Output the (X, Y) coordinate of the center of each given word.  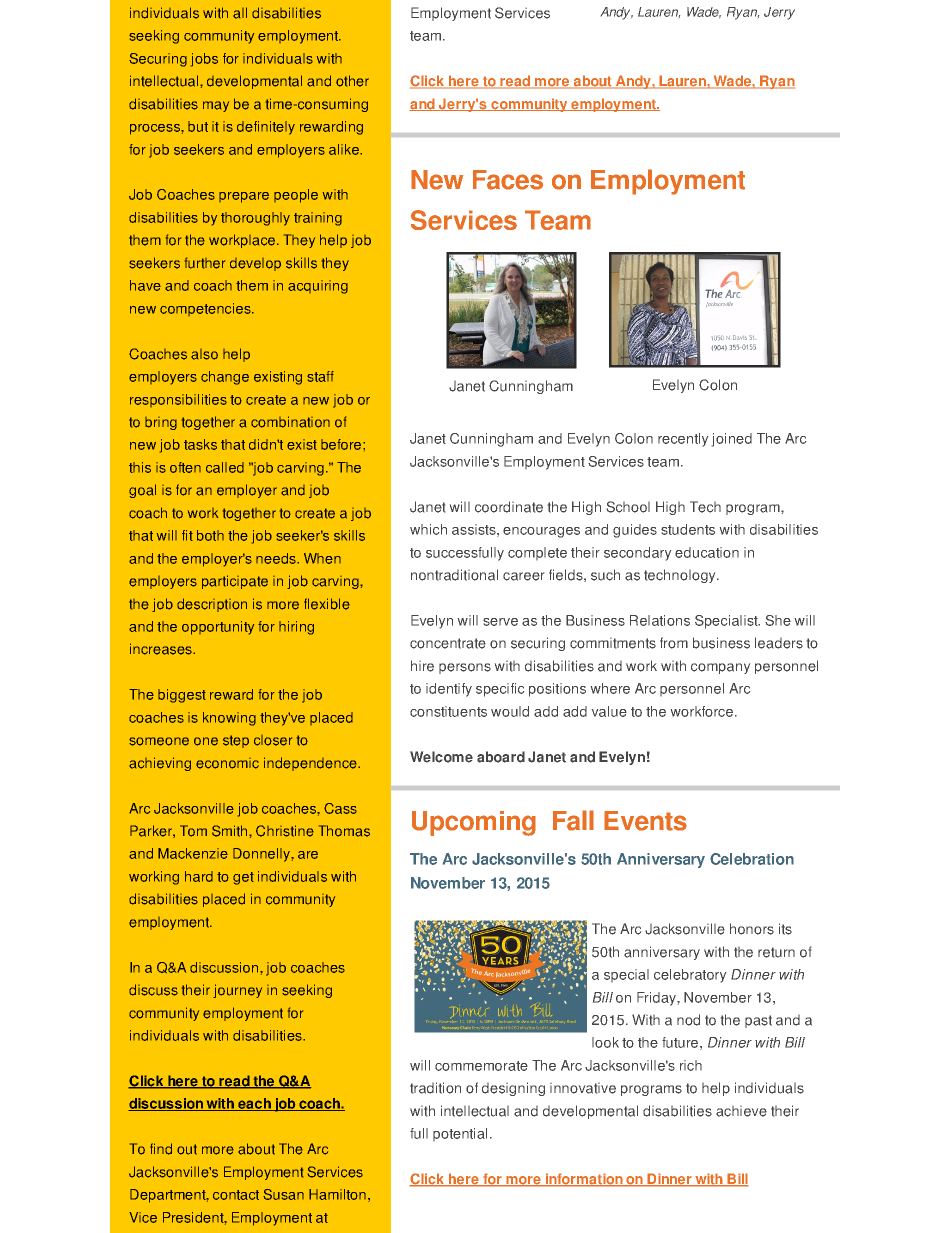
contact (236, 1195)
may (216, 106)
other (352, 81)
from (674, 643)
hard (199, 876)
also (204, 354)
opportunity (218, 628)
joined (732, 440)
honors (752, 929)
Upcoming (474, 823)
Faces (508, 180)
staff (320, 376)
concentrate (448, 643)
